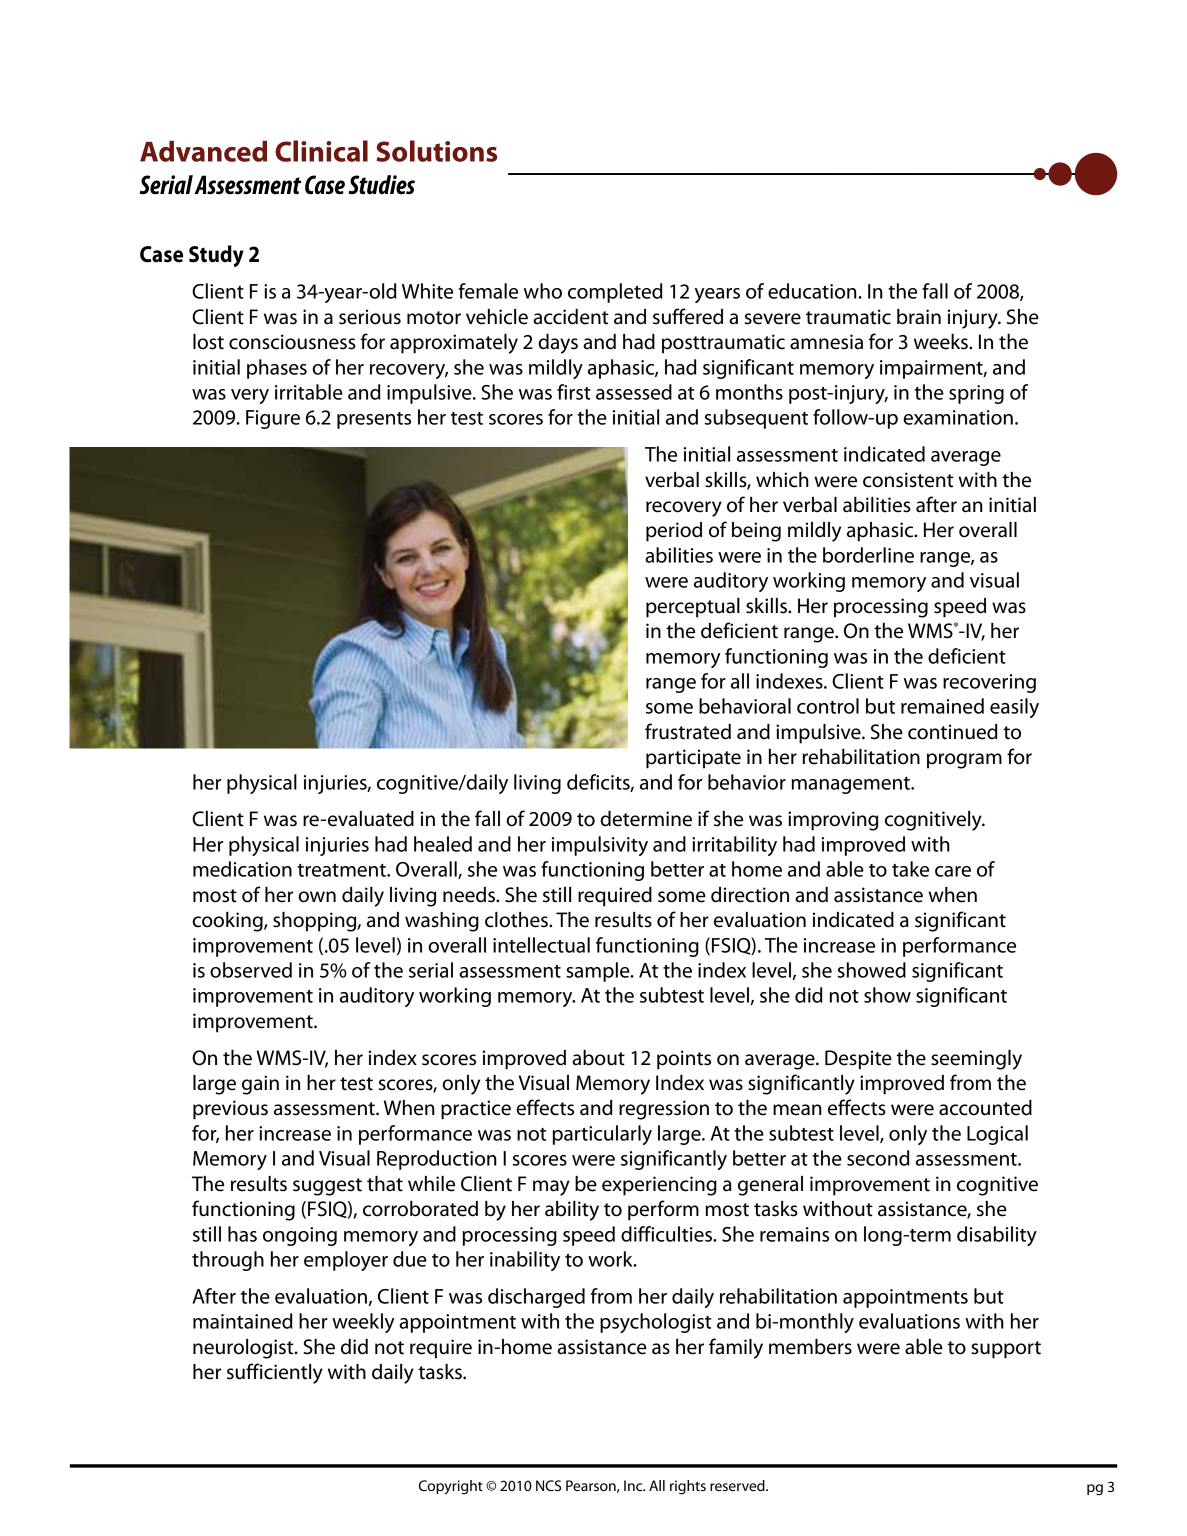 This page has width=1187, height=1536. I want to click on support, so click(1006, 1350).
